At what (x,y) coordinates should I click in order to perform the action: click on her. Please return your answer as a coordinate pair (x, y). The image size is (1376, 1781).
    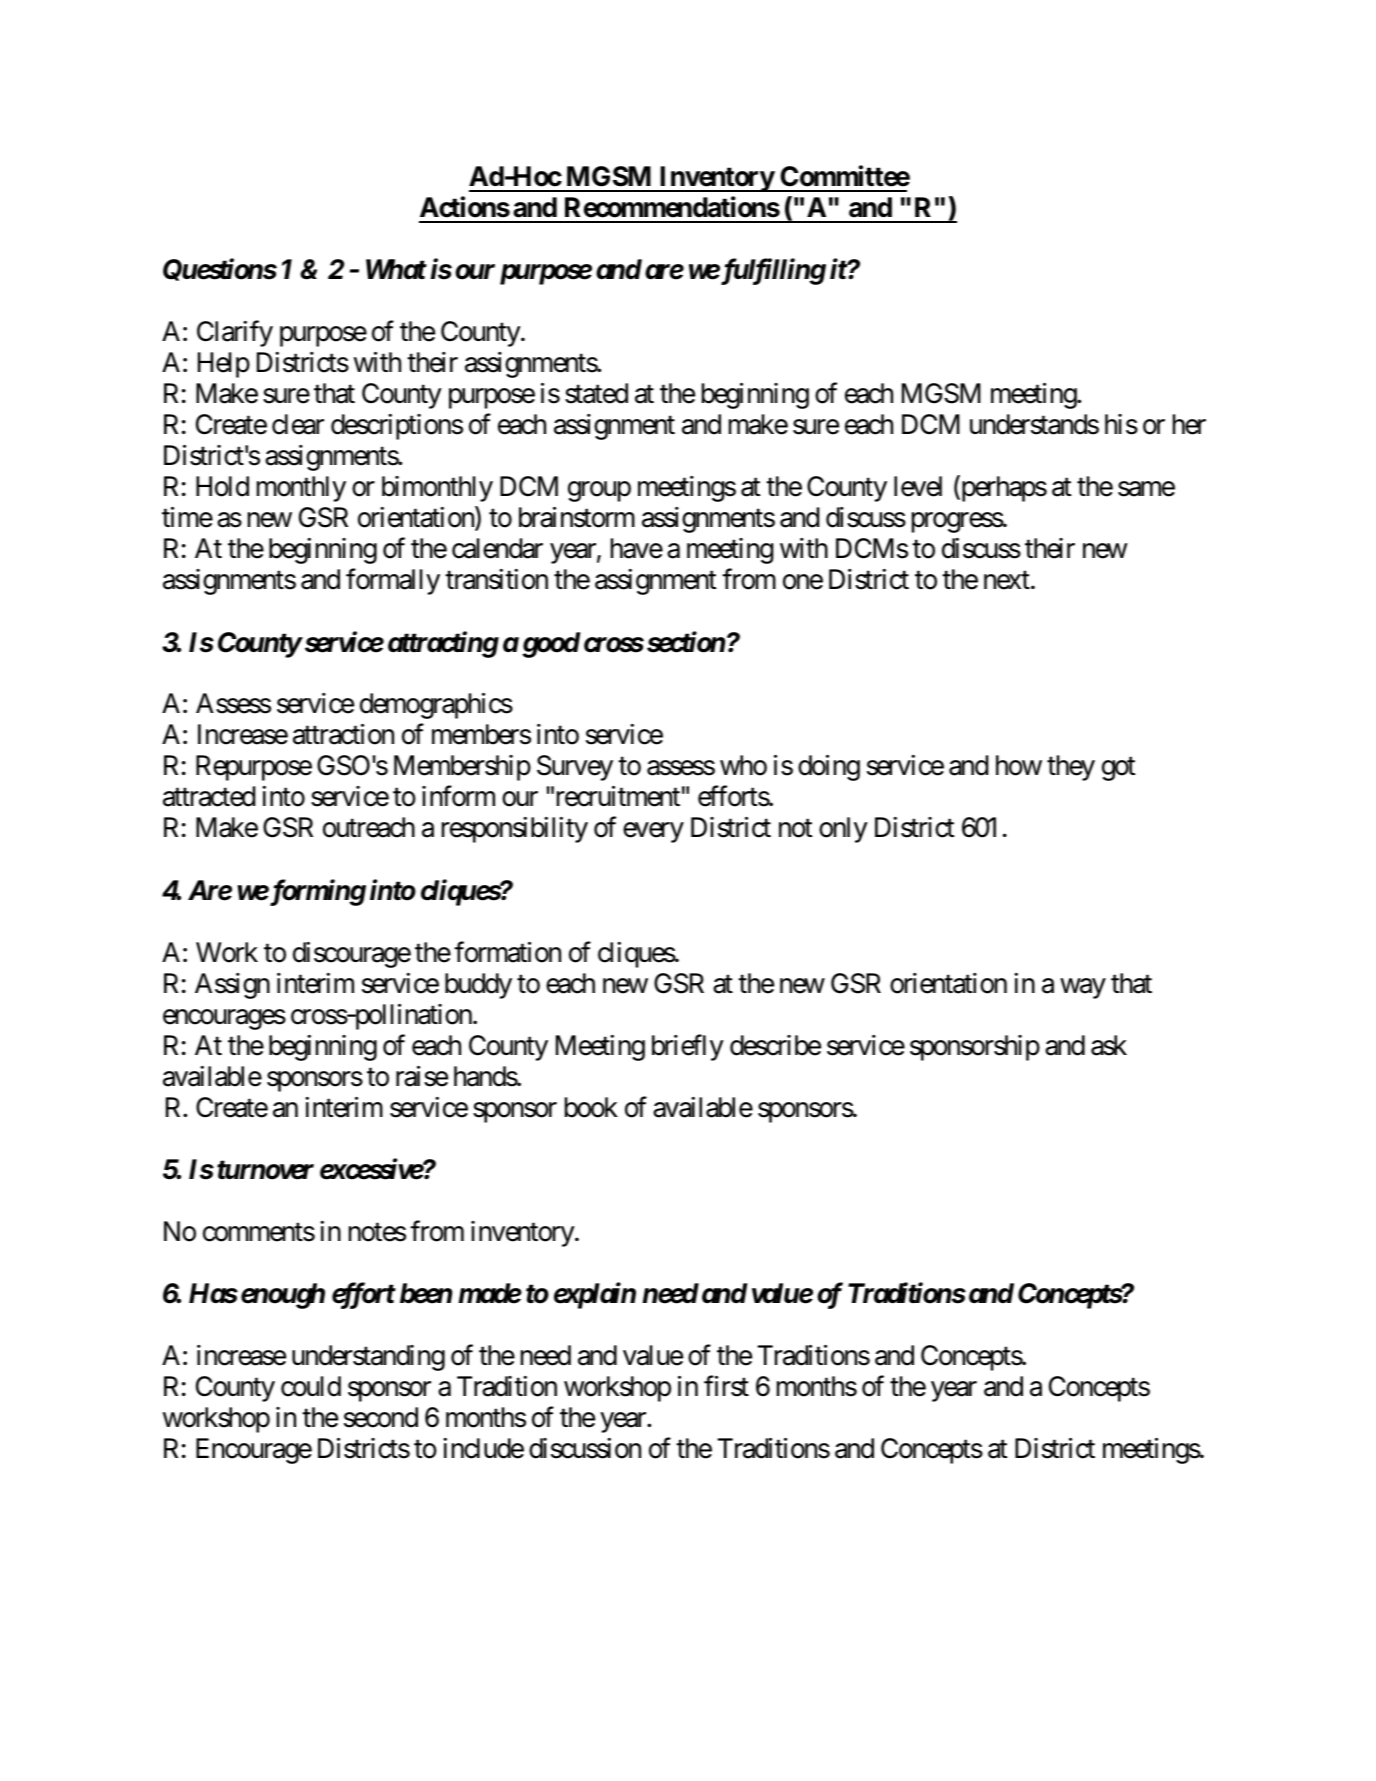
    Looking at the image, I should click on (1189, 424).
